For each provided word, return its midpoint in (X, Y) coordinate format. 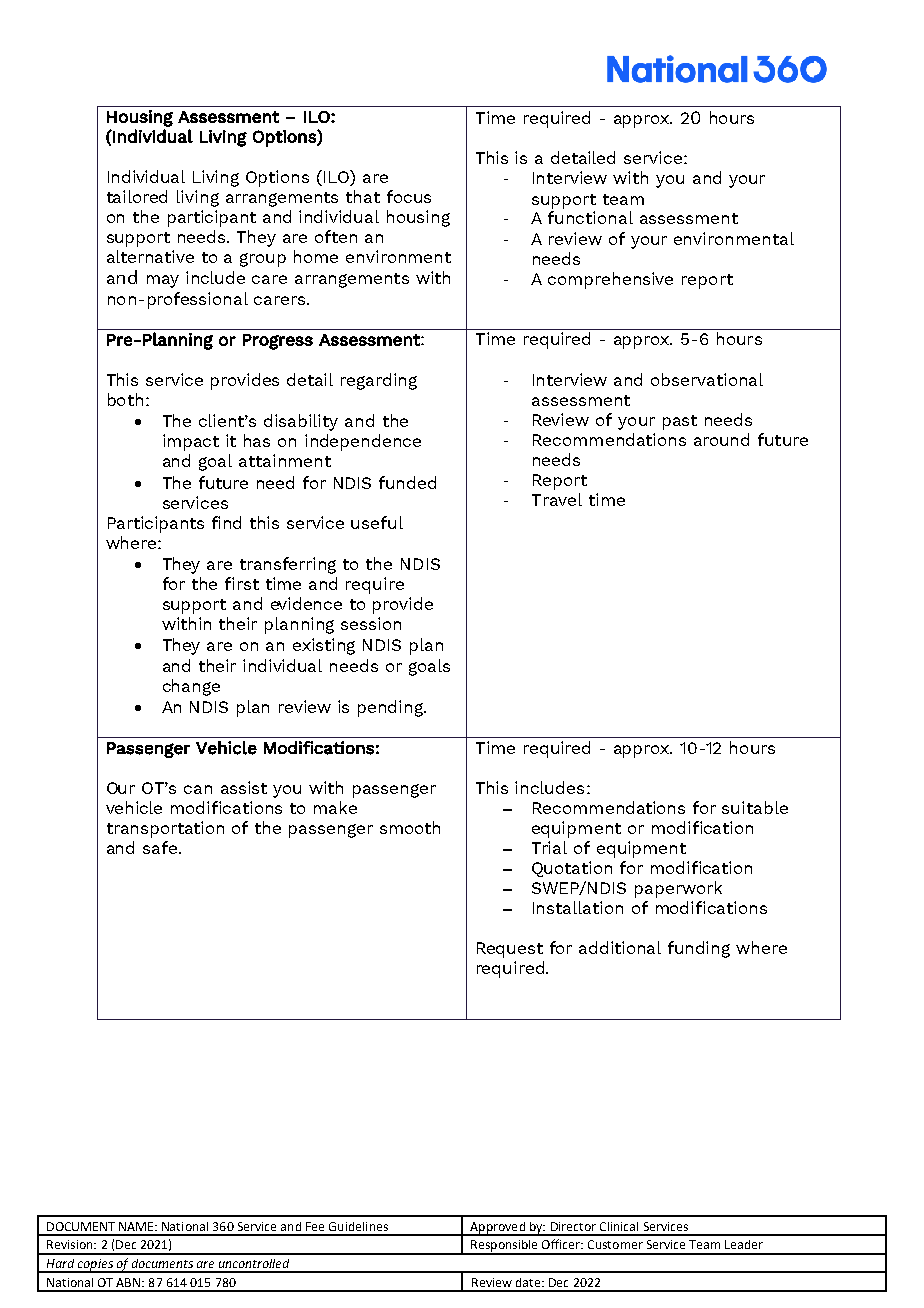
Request (510, 950)
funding (699, 949)
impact (191, 442)
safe (160, 847)
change (191, 687)
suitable (755, 807)
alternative (150, 256)
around (721, 439)
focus (409, 196)
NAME (137, 1226)
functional (590, 217)
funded (407, 482)
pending (392, 708)
